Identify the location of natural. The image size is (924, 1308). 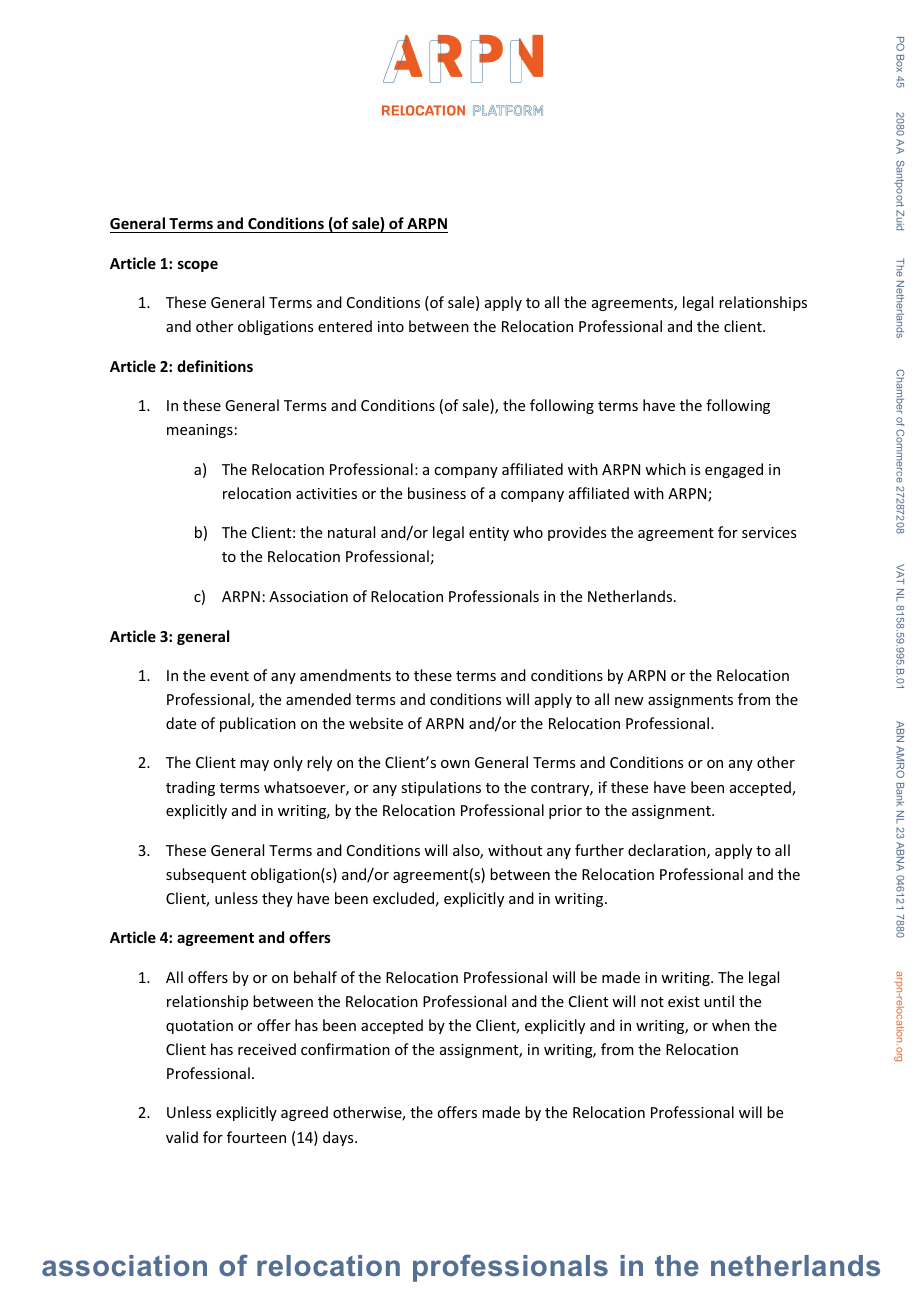
(351, 532).
